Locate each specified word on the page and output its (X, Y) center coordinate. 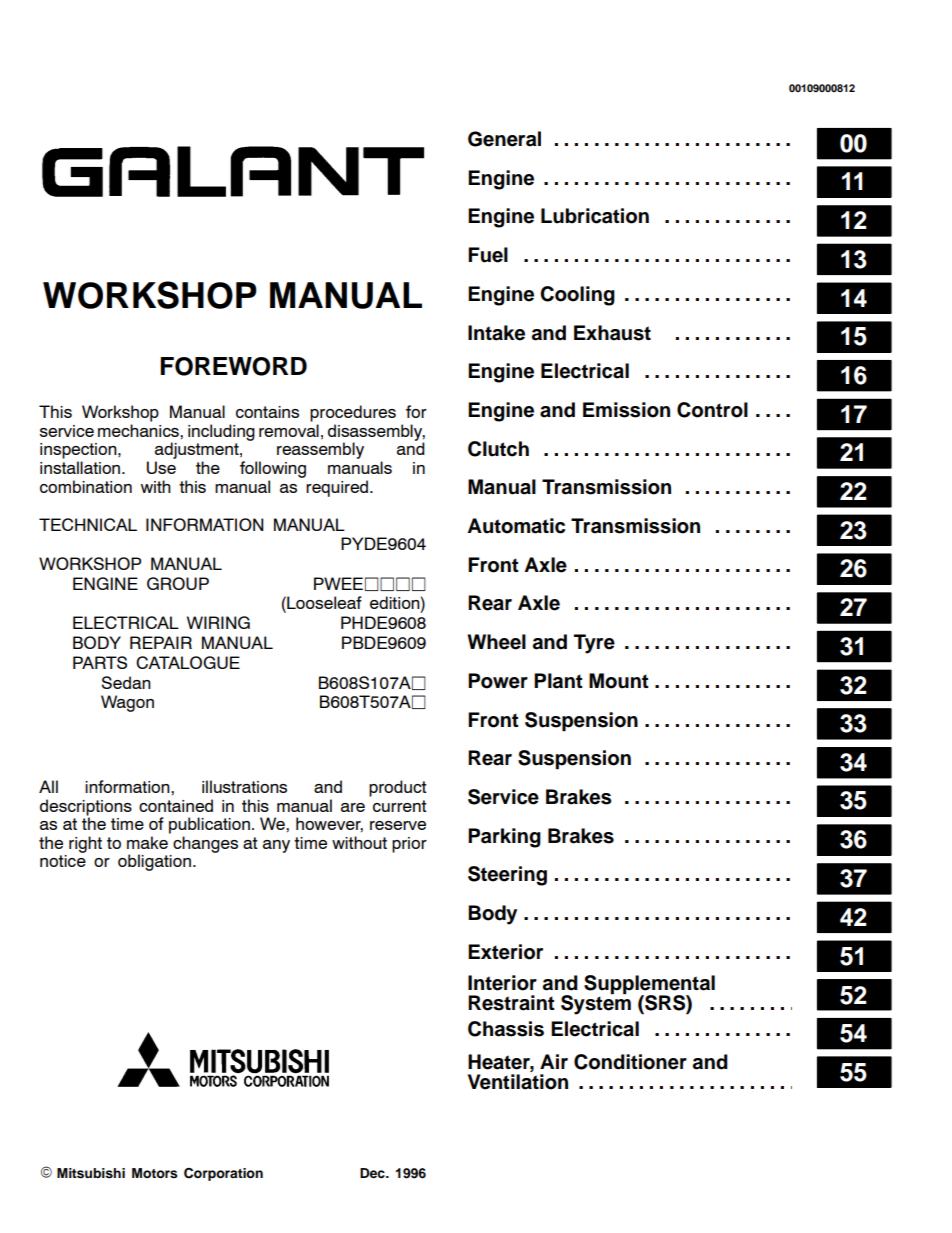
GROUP (178, 583)
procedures (353, 413)
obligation (154, 862)
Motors (155, 1173)
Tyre (594, 644)
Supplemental (649, 985)
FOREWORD (233, 366)
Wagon (127, 703)
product (398, 788)
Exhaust (612, 333)
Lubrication (595, 216)
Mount (619, 681)
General (504, 139)
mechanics (139, 430)
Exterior (505, 952)
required (338, 488)
